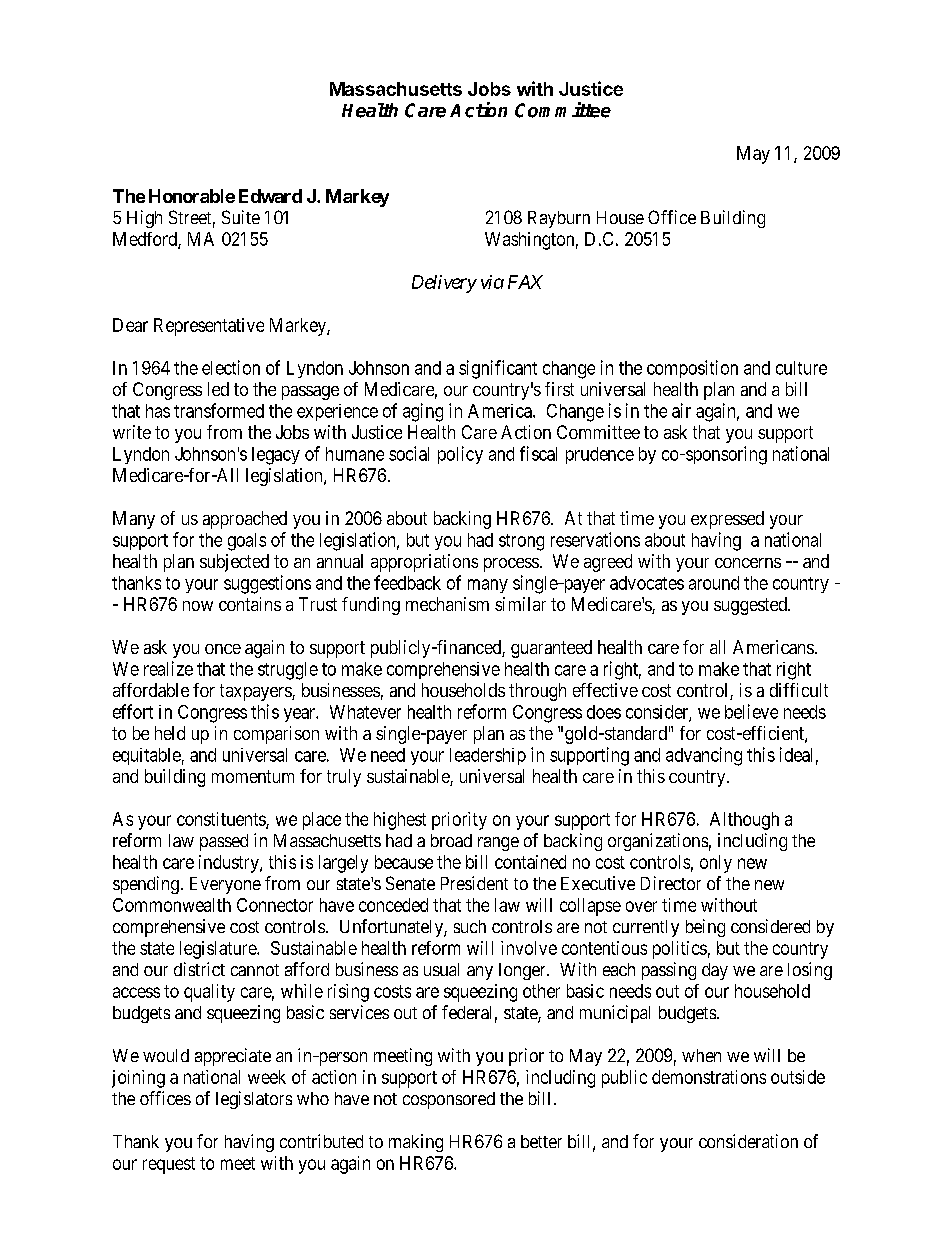 The image size is (952, 1233). I want to click on through, so click(537, 692).
